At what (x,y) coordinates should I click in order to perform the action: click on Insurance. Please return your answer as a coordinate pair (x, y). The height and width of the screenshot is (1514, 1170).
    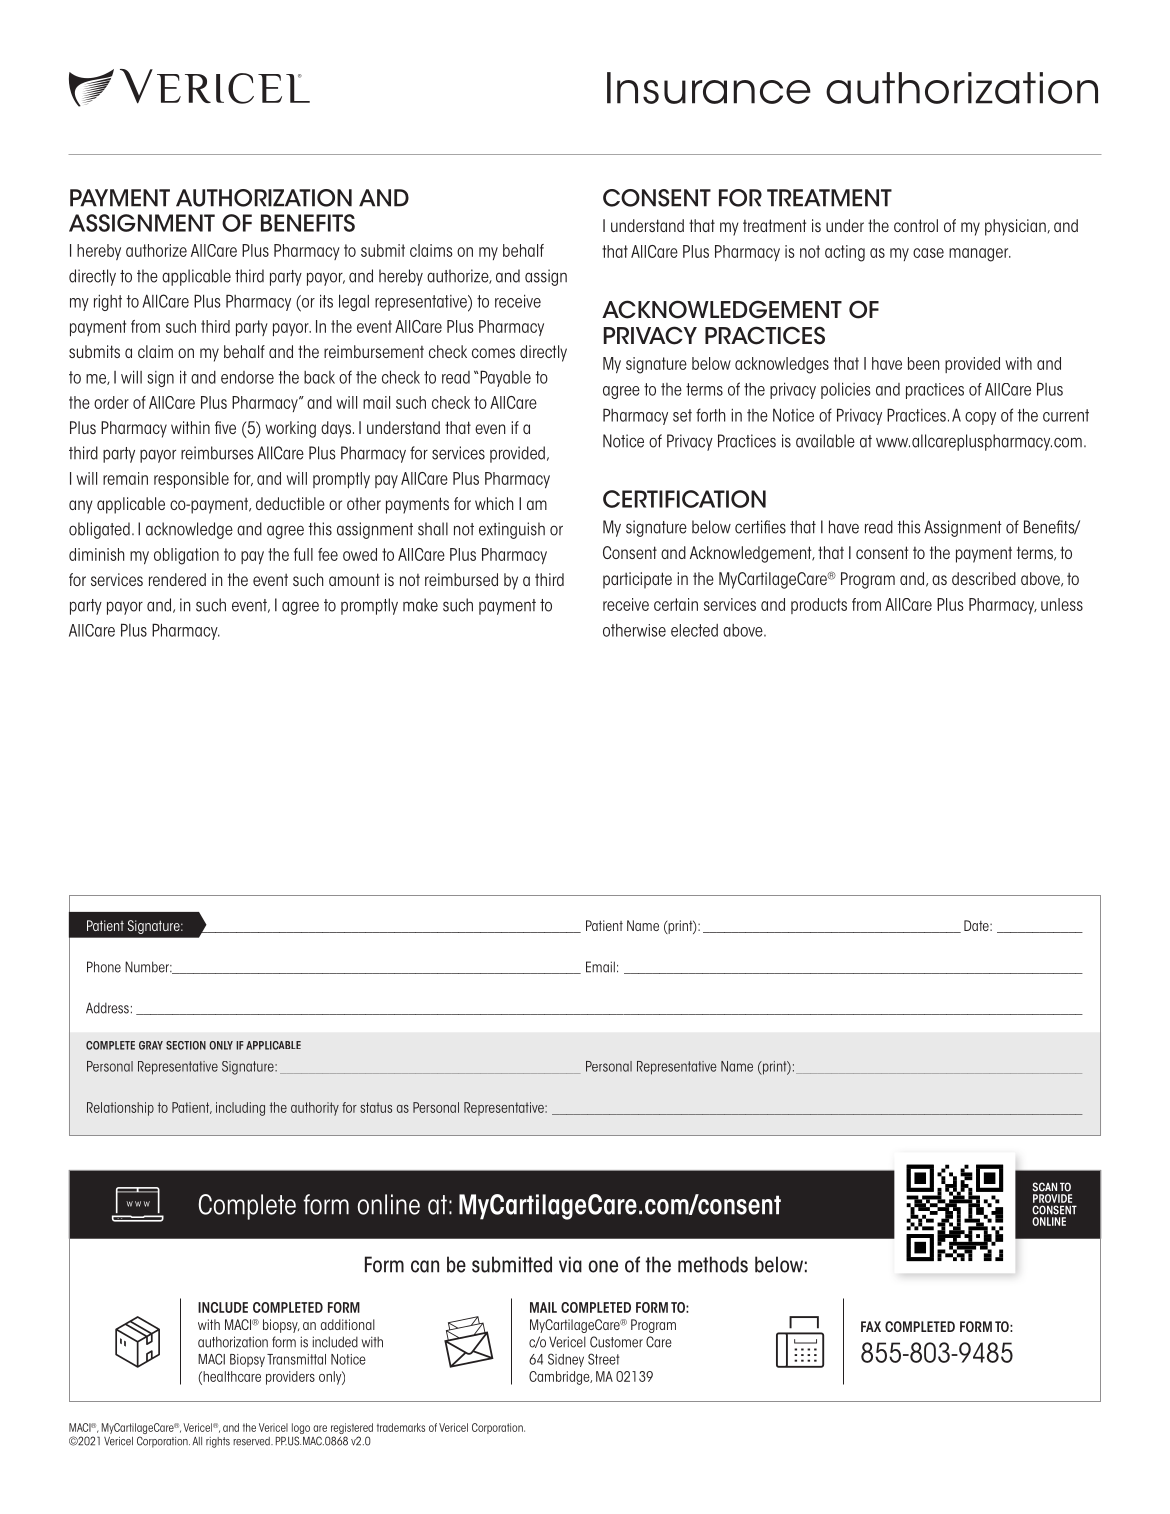
    Looking at the image, I should click on (709, 88).
